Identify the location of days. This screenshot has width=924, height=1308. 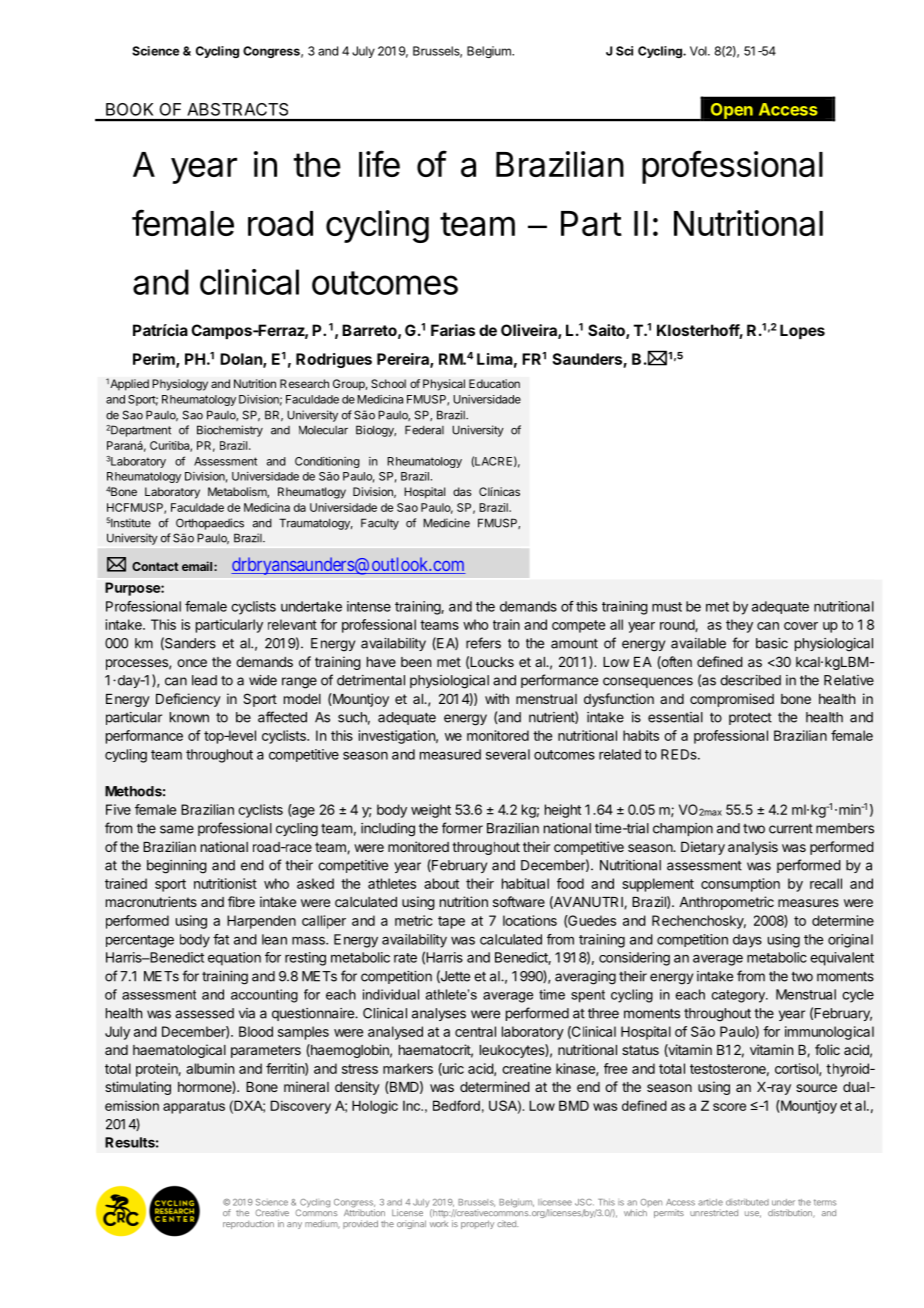
(747, 941).
